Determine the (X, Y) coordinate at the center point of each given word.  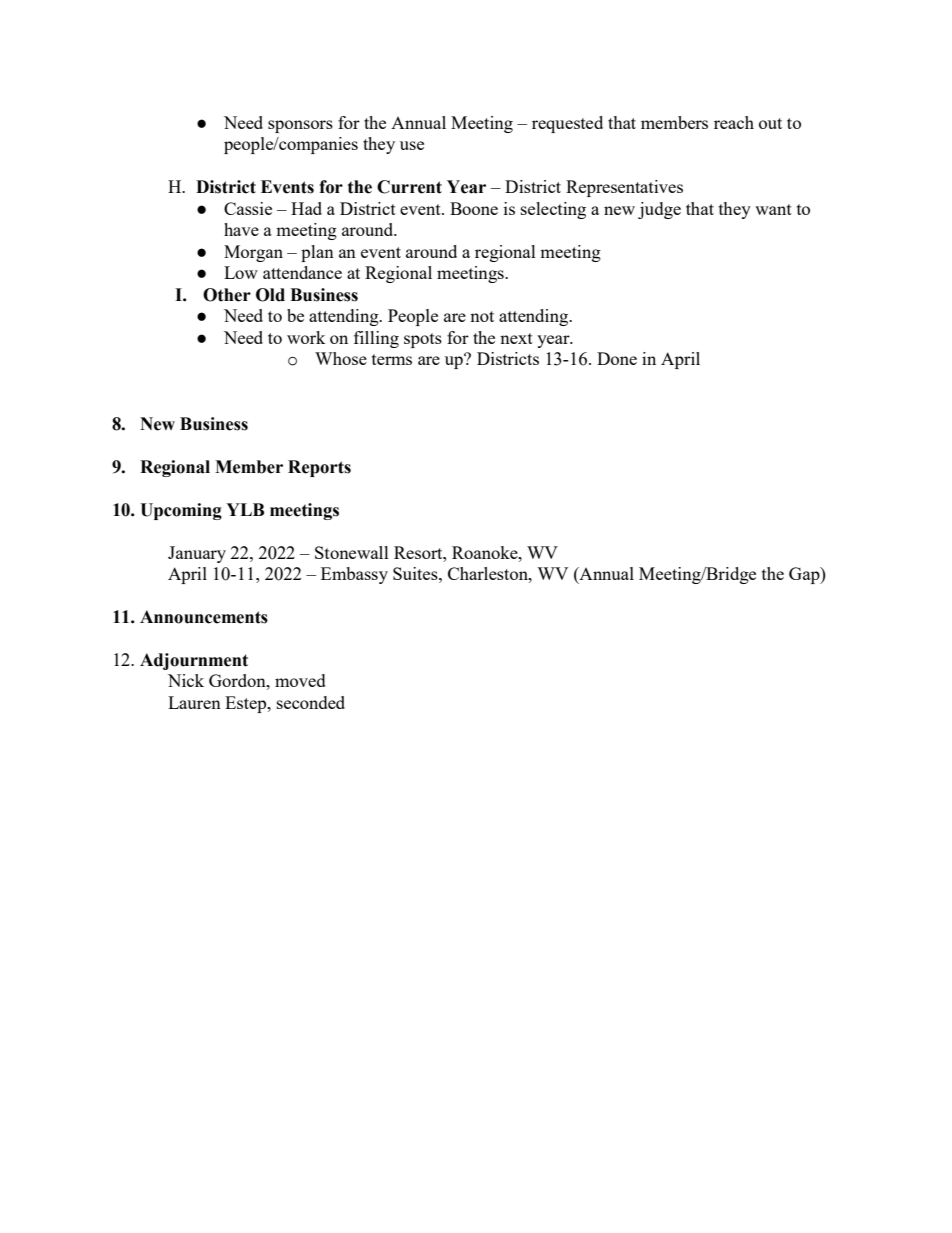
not (482, 316)
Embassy (354, 575)
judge (659, 210)
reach (734, 122)
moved (300, 680)
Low (241, 272)
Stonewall (352, 552)
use (412, 145)
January (197, 554)
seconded (311, 702)
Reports (319, 468)
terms (392, 359)
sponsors (300, 126)
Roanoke (486, 552)
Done (617, 358)
